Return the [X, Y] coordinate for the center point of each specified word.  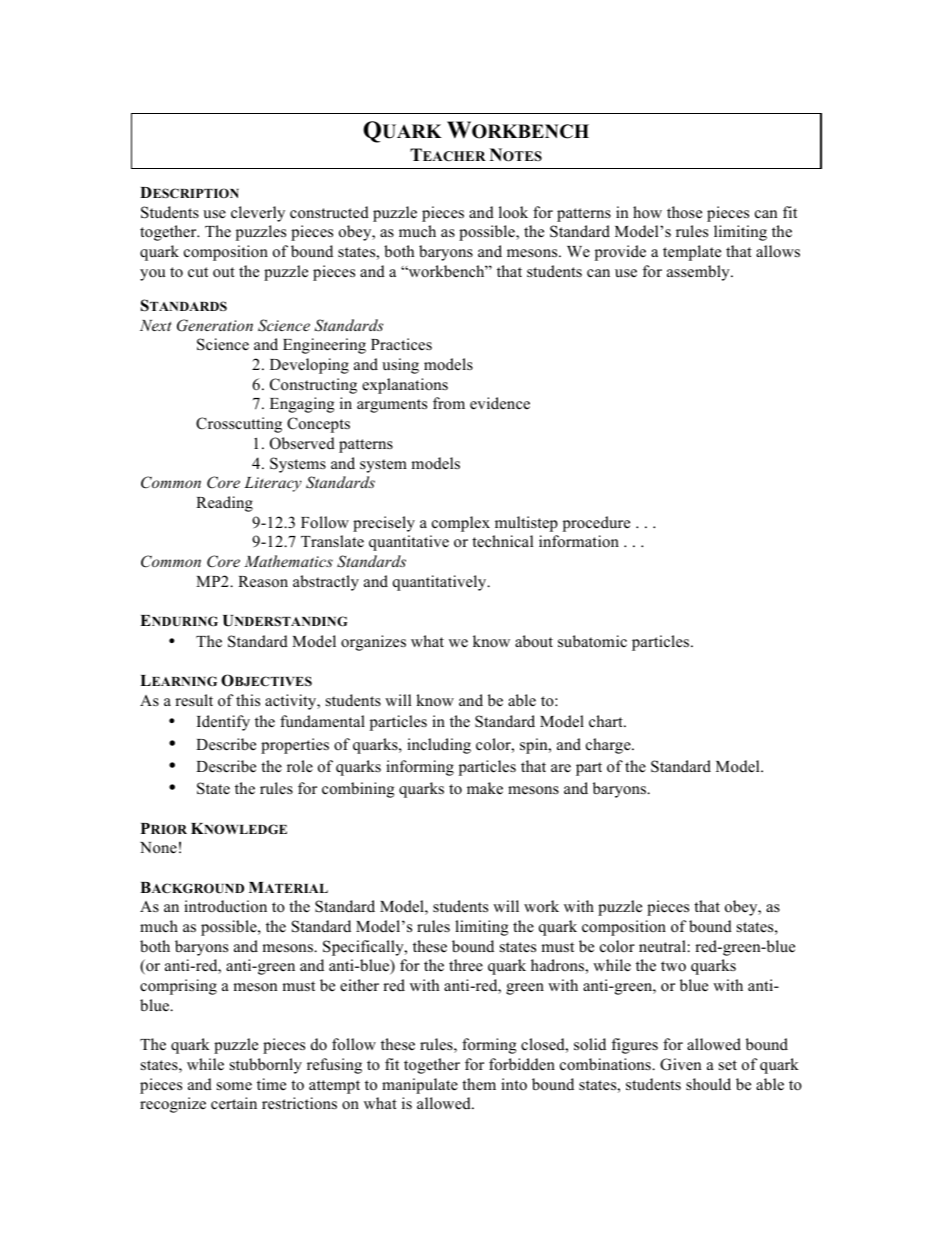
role [300, 766]
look [513, 212]
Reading [224, 504]
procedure [596, 524]
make [485, 788]
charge [609, 746]
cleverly [258, 214]
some [234, 1086]
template [692, 253]
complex [461, 524]
